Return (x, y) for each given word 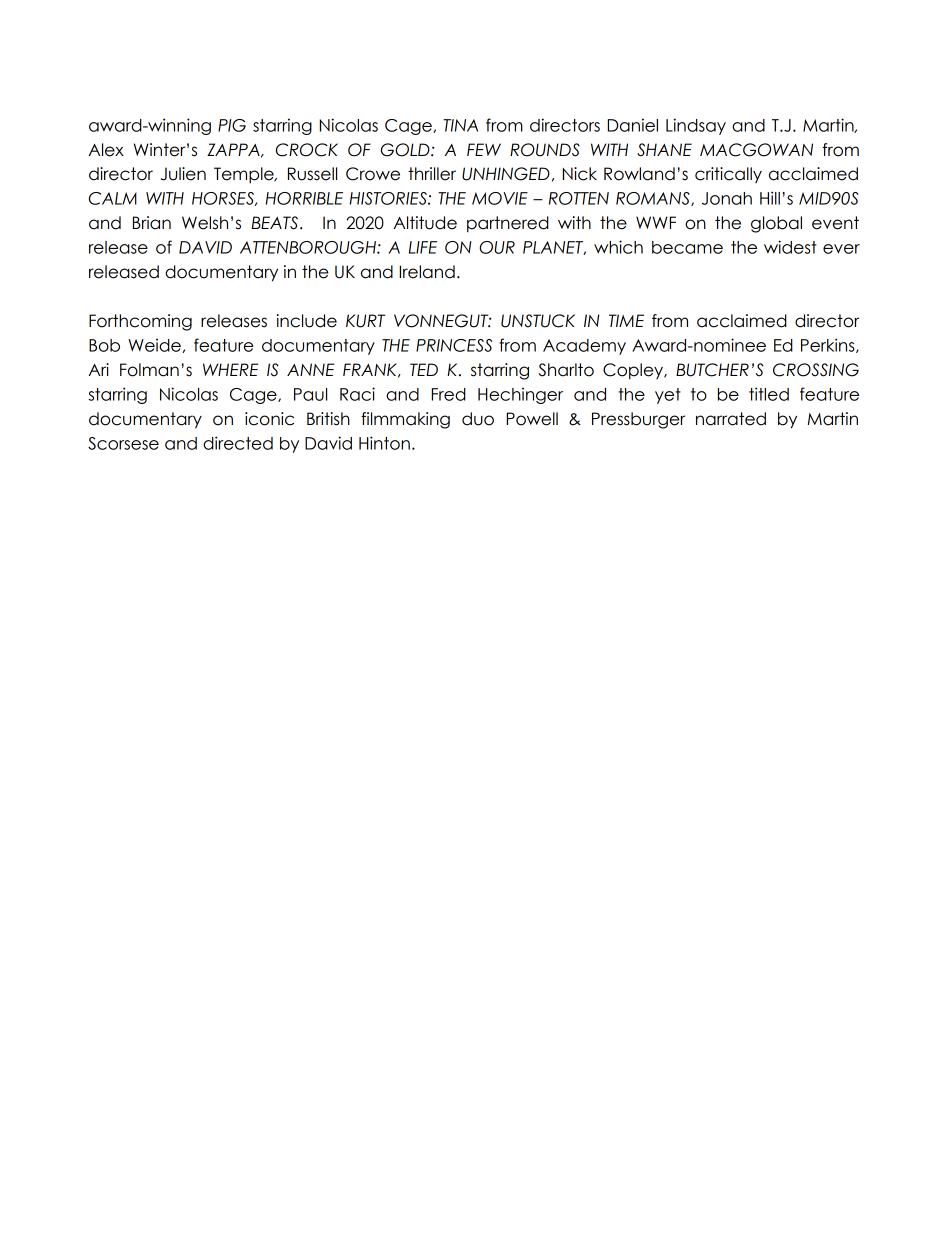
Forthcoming (140, 322)
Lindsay (696, 126)
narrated (731, 419)
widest (790, 247)
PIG (232, 125)
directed (238, 443)
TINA (460, 125)
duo (478, 419)
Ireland (427, 272)
